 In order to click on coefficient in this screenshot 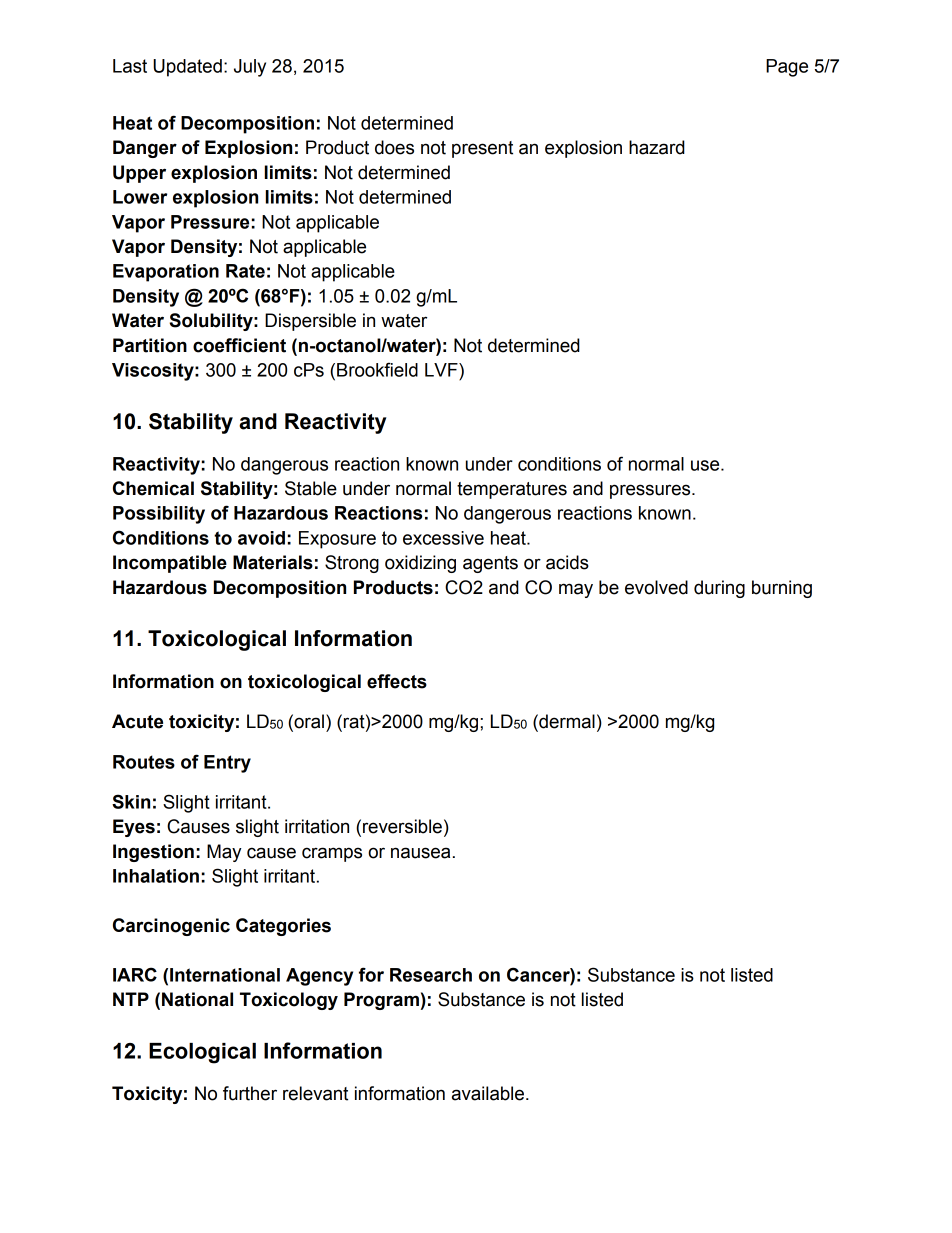, I will do `click(239, 345)`.
